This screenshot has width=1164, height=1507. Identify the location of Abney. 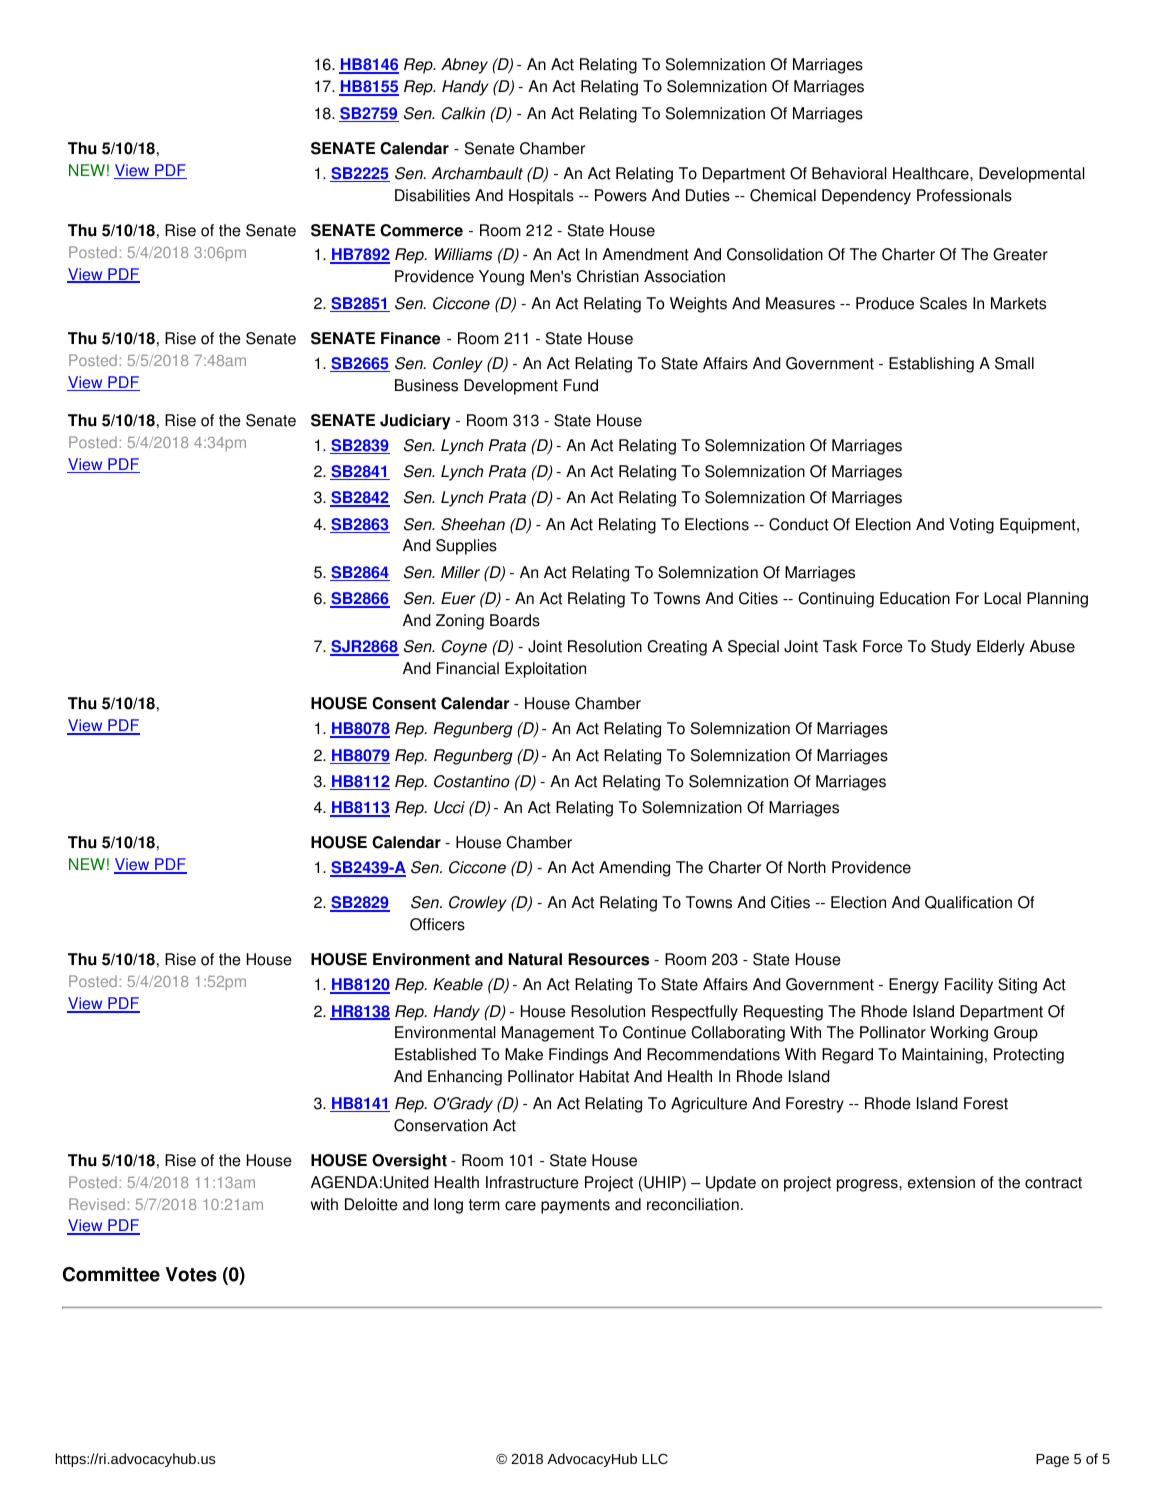
(464, 66).
